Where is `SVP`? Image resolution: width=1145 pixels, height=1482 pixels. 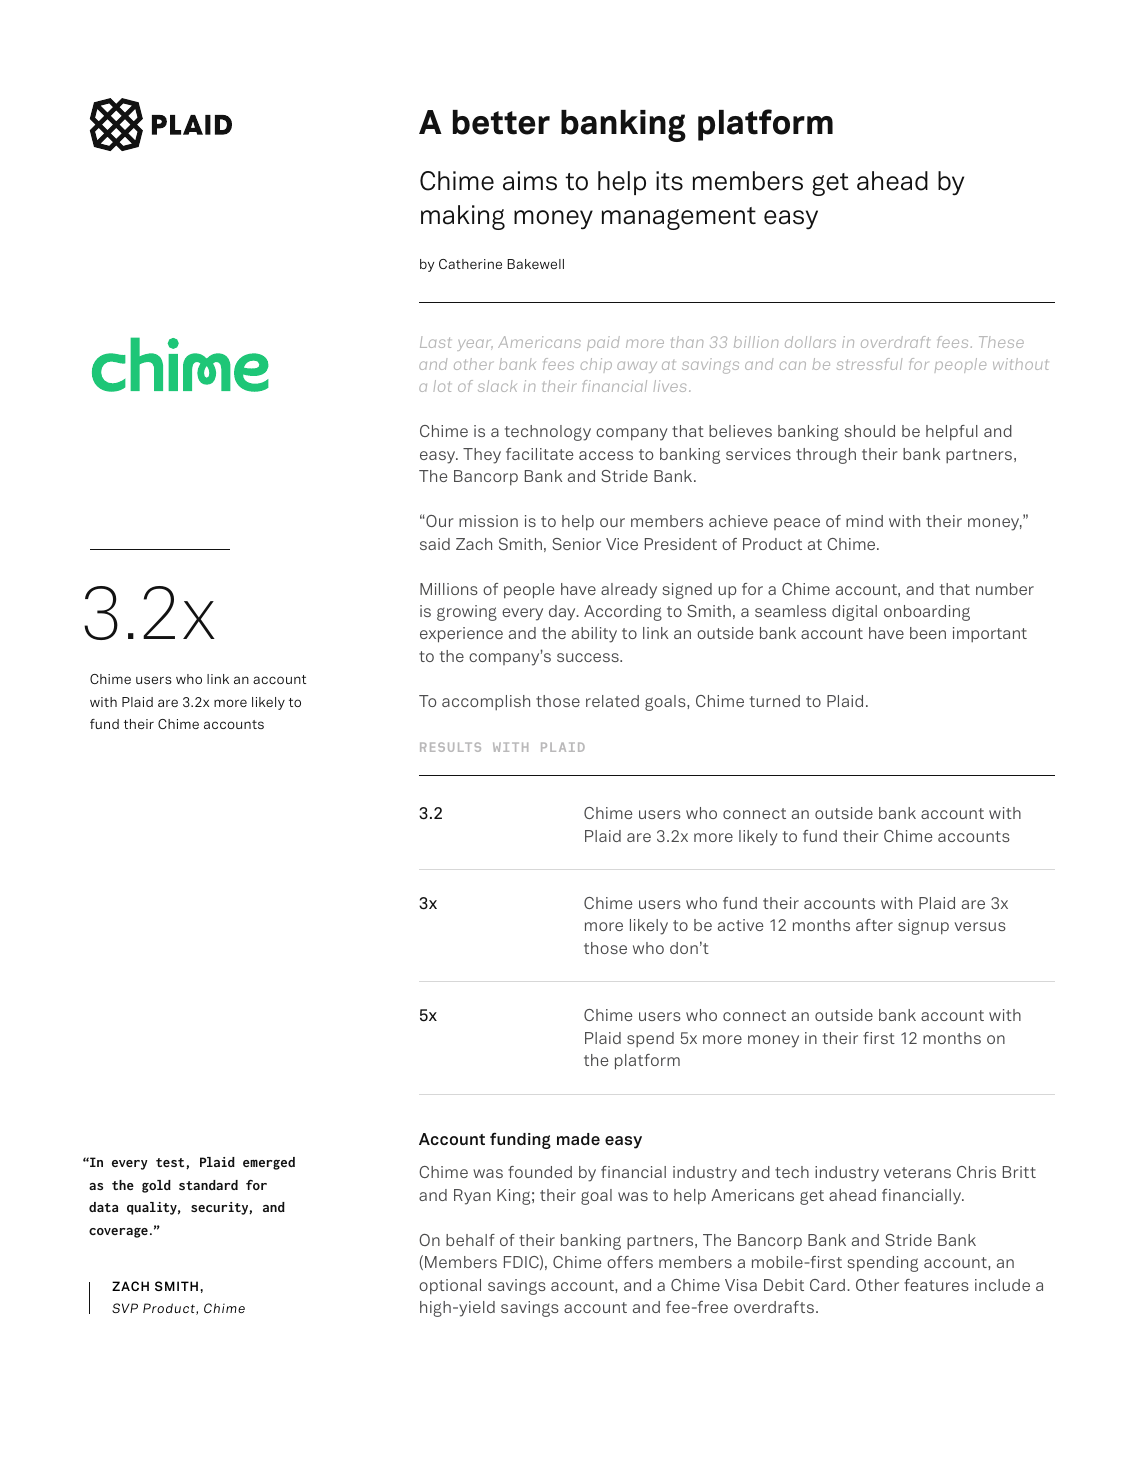 SVP is located at coordinates (125, 1308).
